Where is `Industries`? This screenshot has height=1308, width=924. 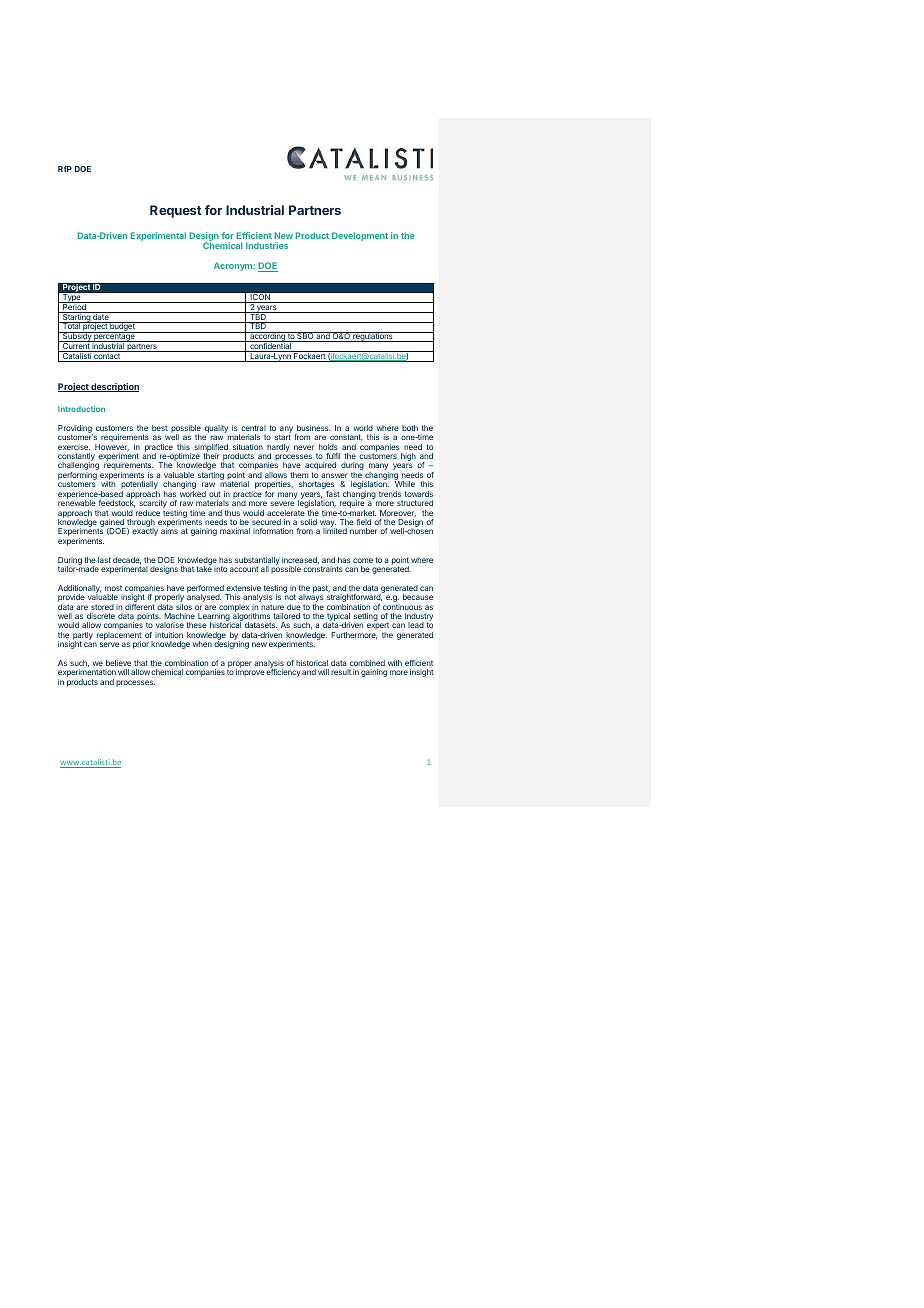 Industries is located at coordinates (267, 245).
